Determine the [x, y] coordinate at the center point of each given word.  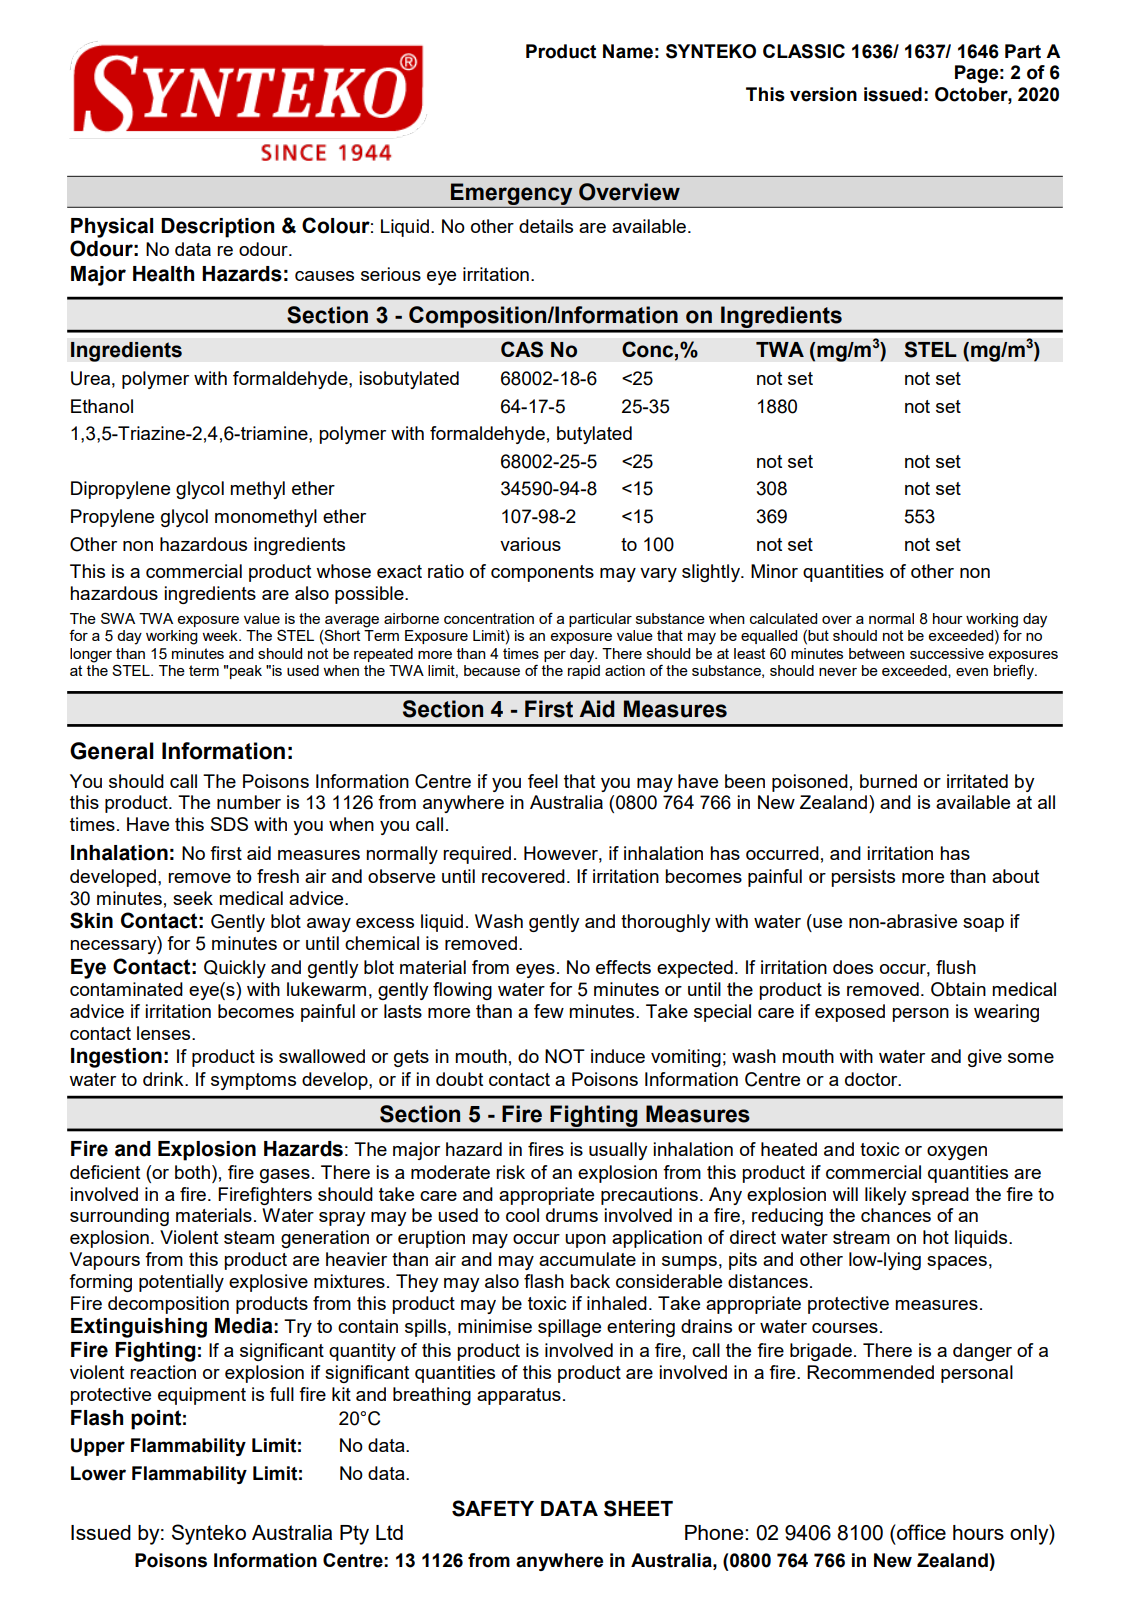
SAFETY [493, 1508]
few [549, 1011]
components [542, 573]
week [221, 635]
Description [217, 228]
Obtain [958, 989]
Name [628, 51]
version [823, 94]
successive [947, 653]
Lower [98, 1473]
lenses [165, 1033]
